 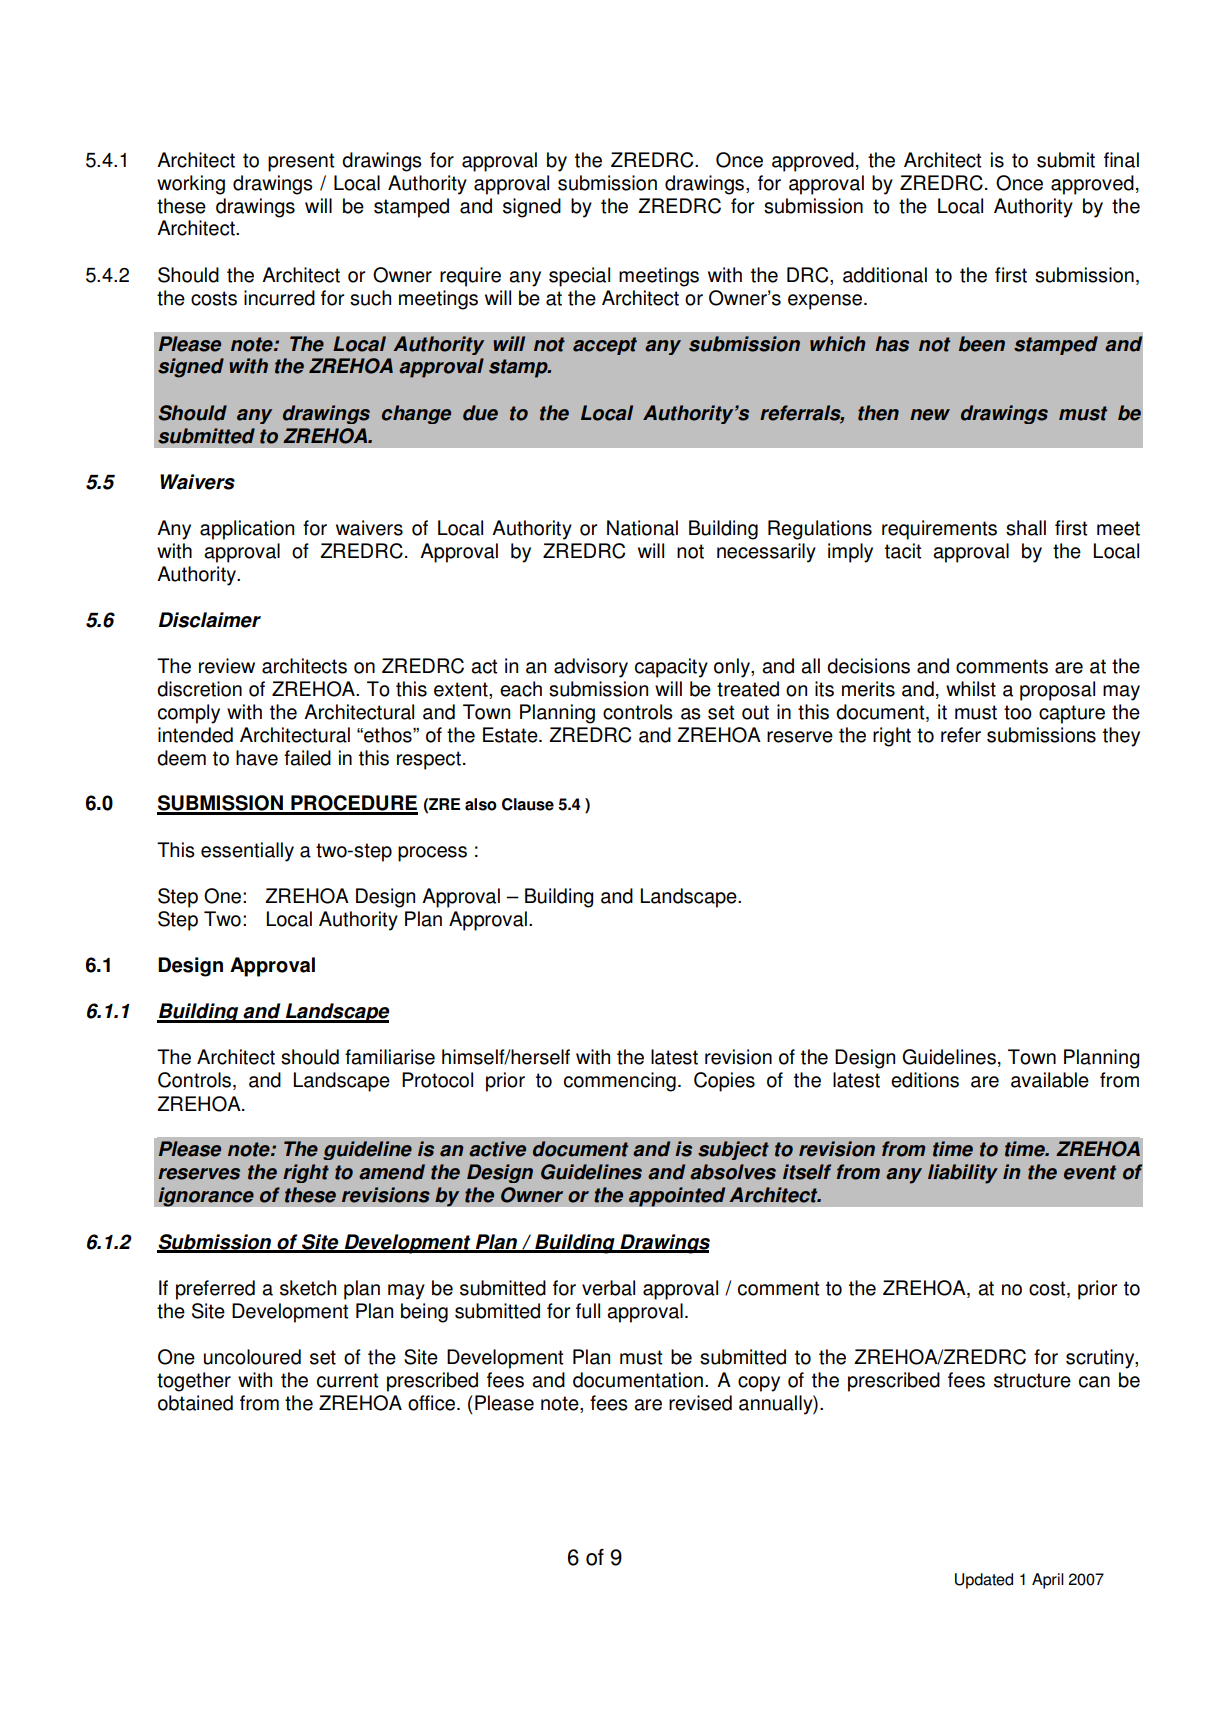 What do you see at coordinates (700, 1403) in the screenshot?
I see `revised` at bounding box center [700, 1403].
